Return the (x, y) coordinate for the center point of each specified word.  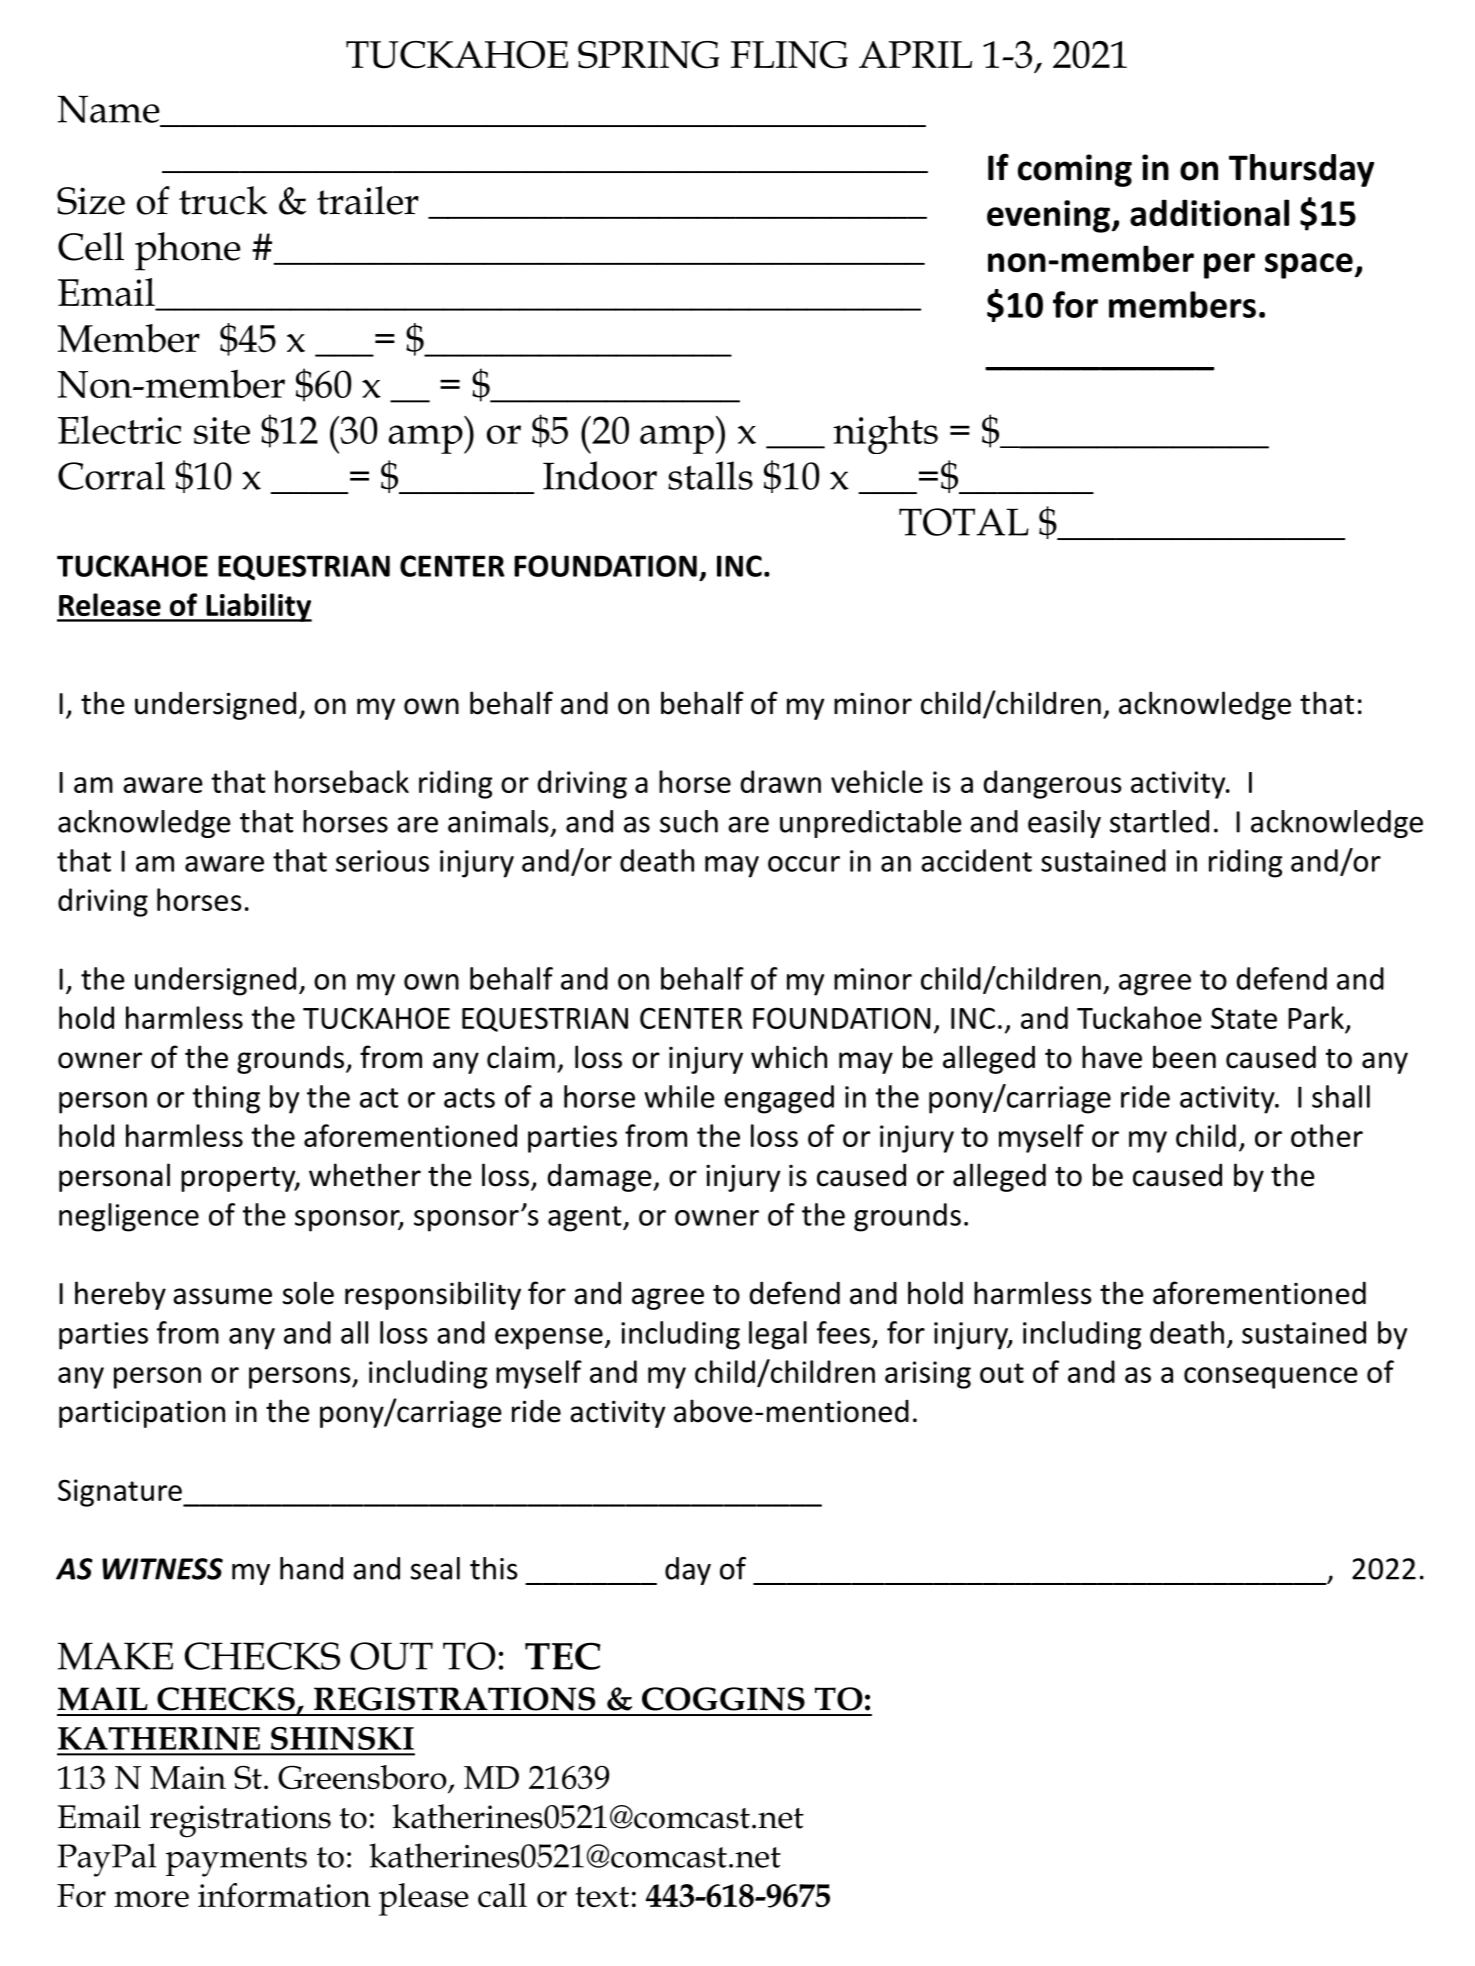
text (602, 1896)
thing (226, 1099)
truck (223, 200)
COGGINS (723, 1699)
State (1244, 1018)
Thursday (1301, 170)
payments (236, 1862)
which (789, 1057)
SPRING (648, 55)
